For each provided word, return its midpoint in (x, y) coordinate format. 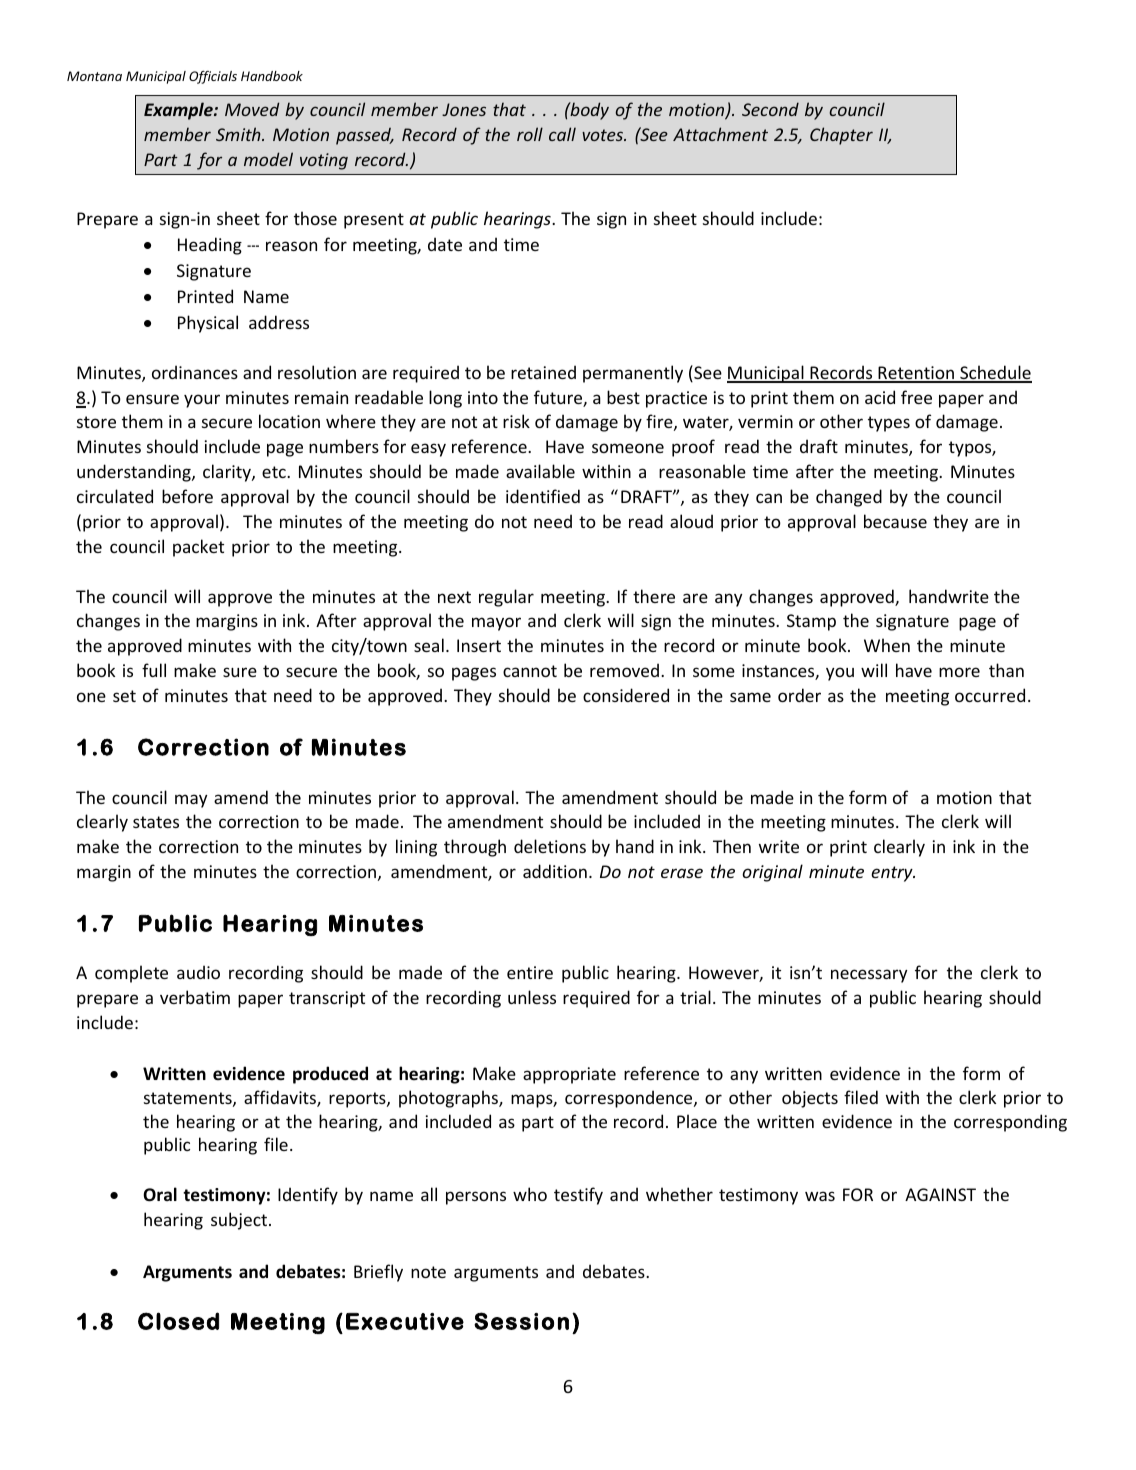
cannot (530, 671)
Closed (178, 1321)
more (959, 672)
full (154, 670)
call (562, 134)
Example (179, 111)
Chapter (841, 136)
